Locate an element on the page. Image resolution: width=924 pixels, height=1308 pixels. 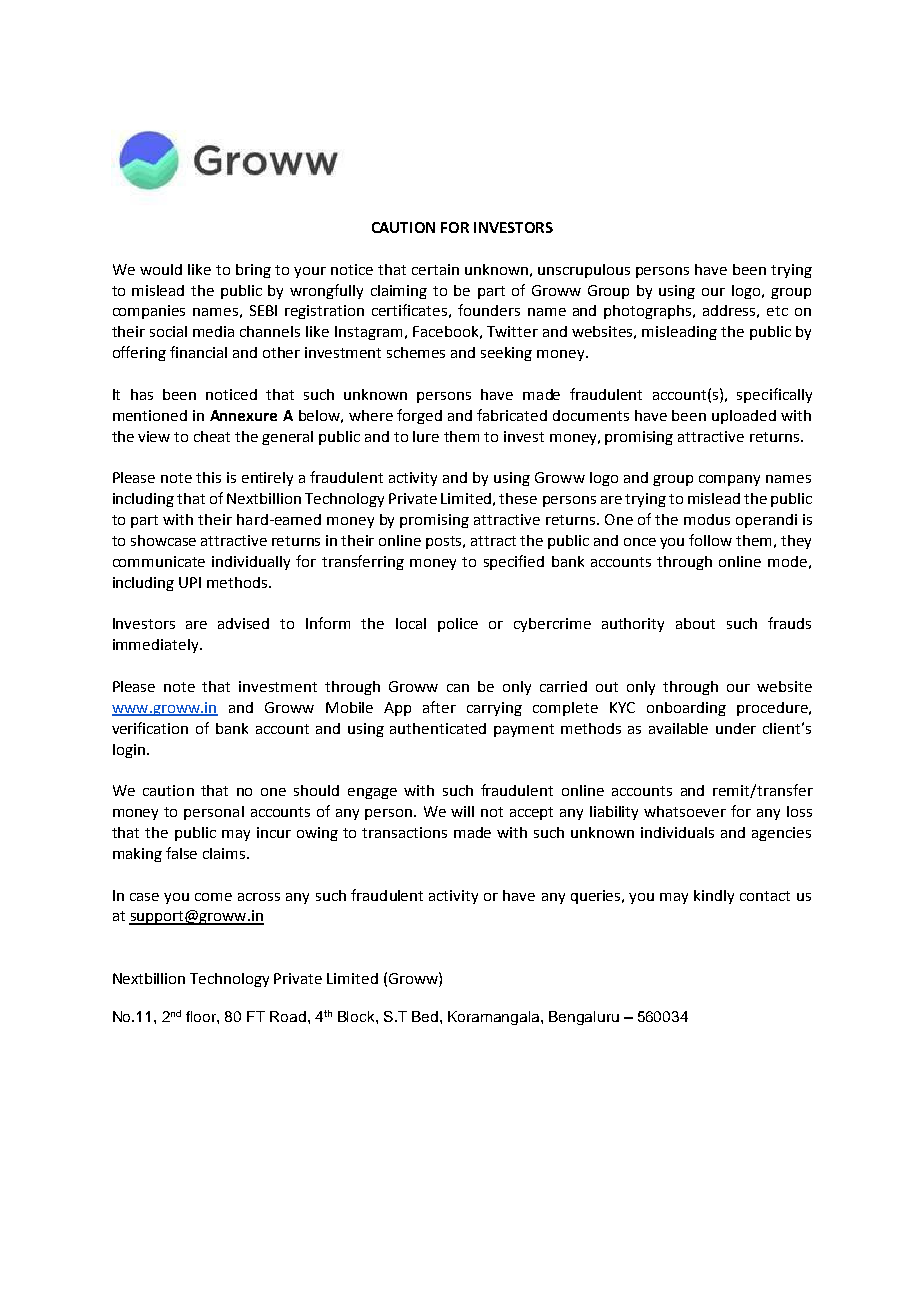
etc is located at coordinates (777, 311).
